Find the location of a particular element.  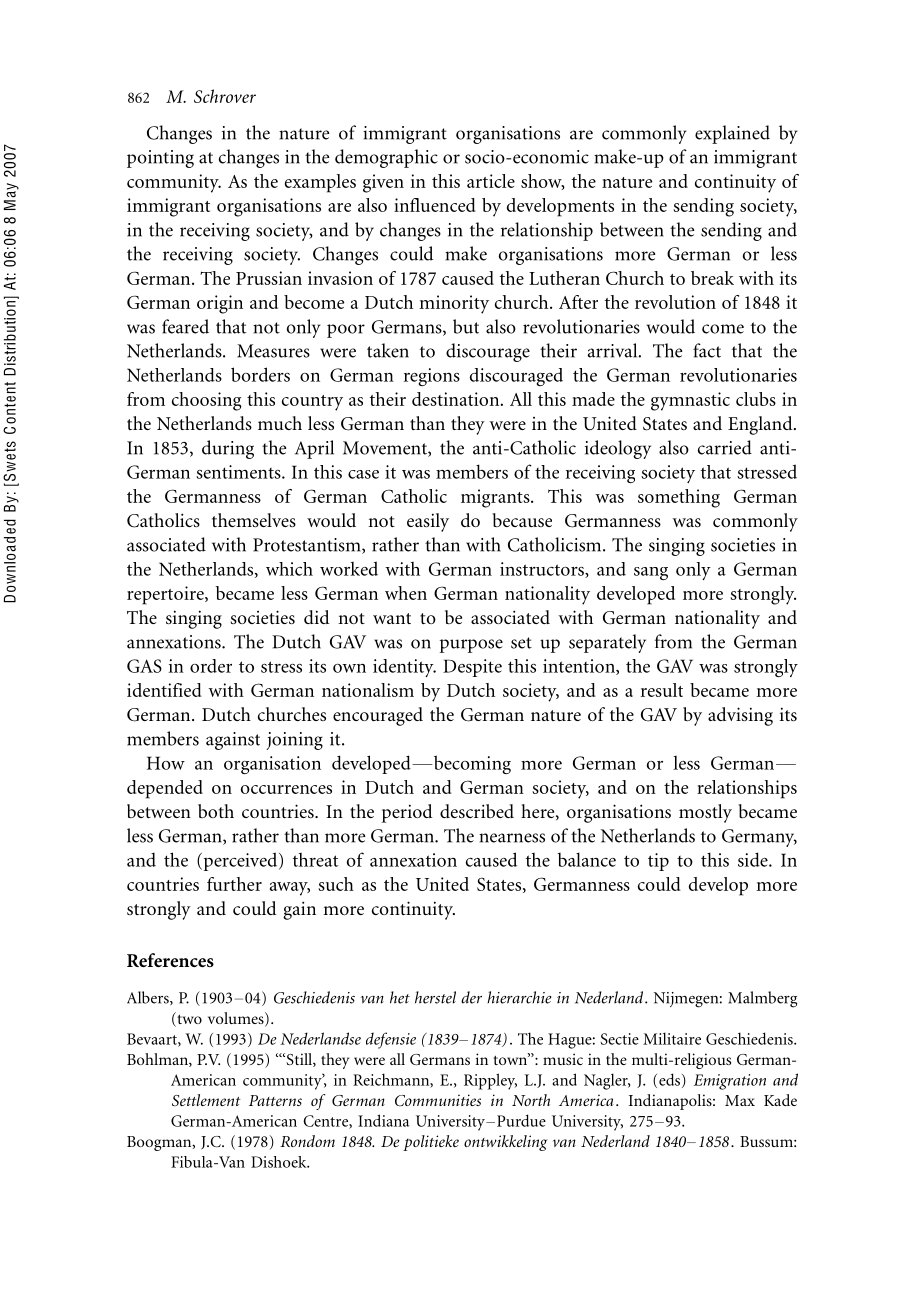

migrants is located at coordinates (496, 498).
